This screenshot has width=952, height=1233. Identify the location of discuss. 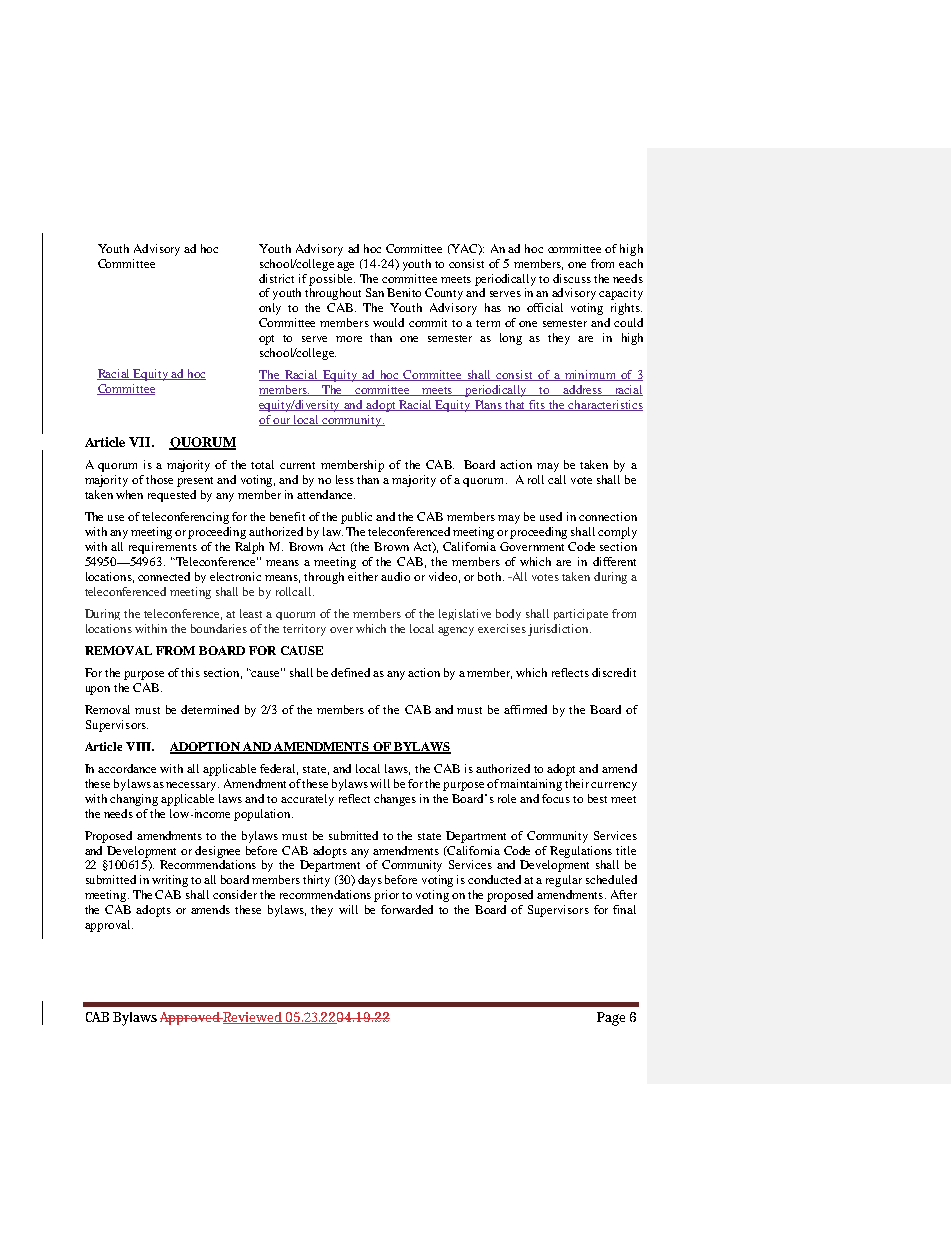
(572, 278).
